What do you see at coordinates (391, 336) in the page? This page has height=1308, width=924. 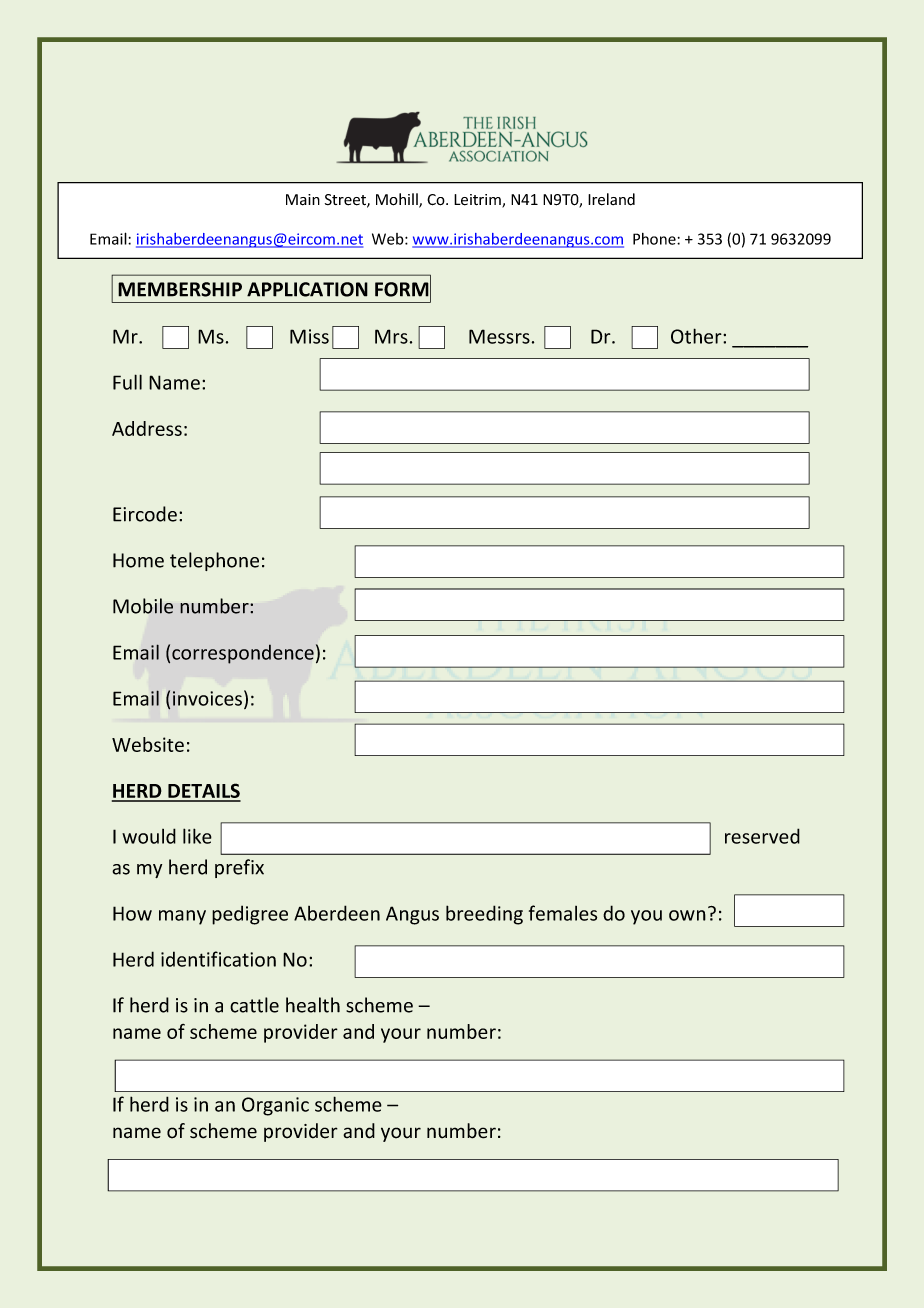 I see `Mrs` at bounding box center [391, 336].
